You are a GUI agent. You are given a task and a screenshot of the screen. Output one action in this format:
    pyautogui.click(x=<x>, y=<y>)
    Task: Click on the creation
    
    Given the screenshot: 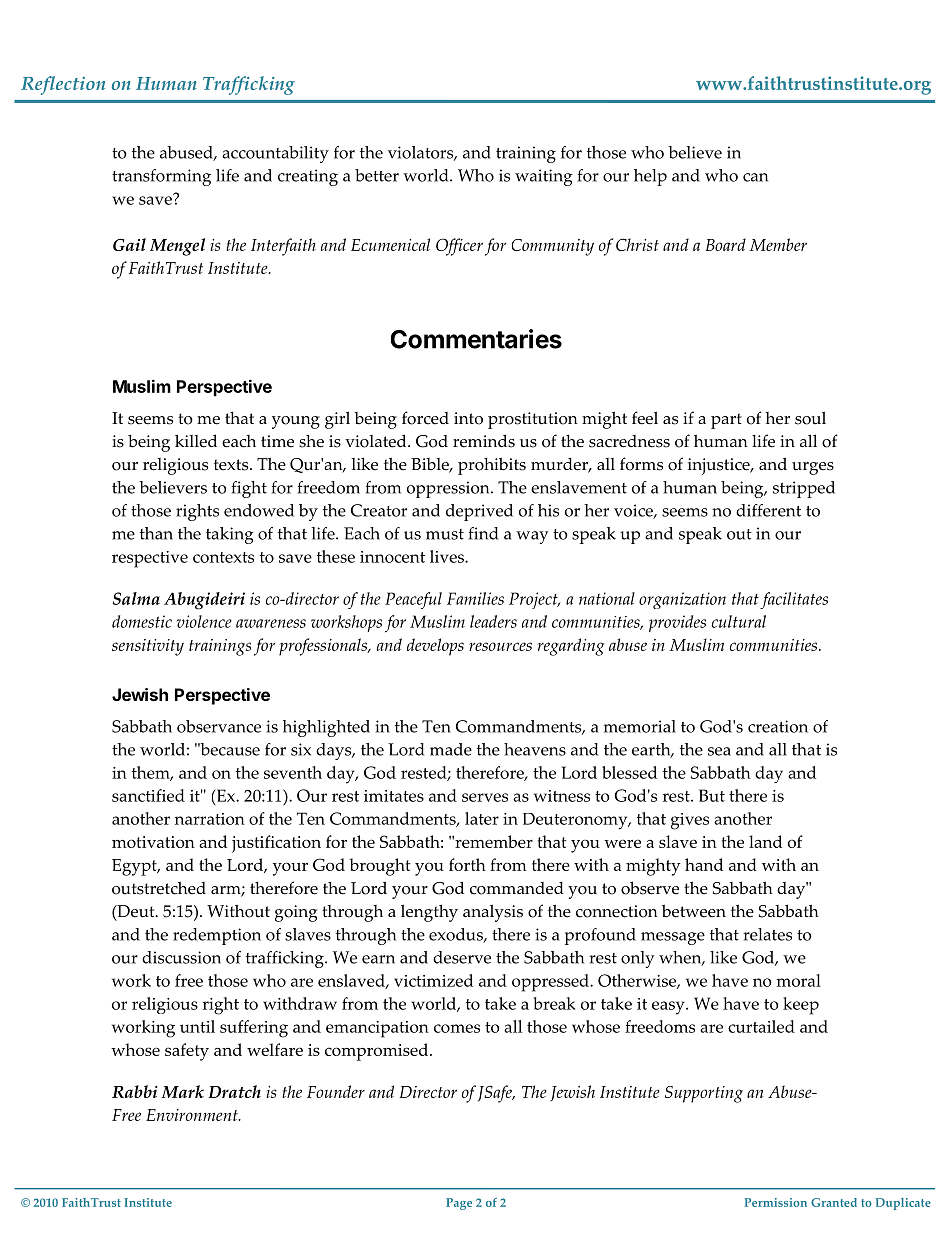 What is the action you would take?
    pyautogui.click(x=778, y=726)
